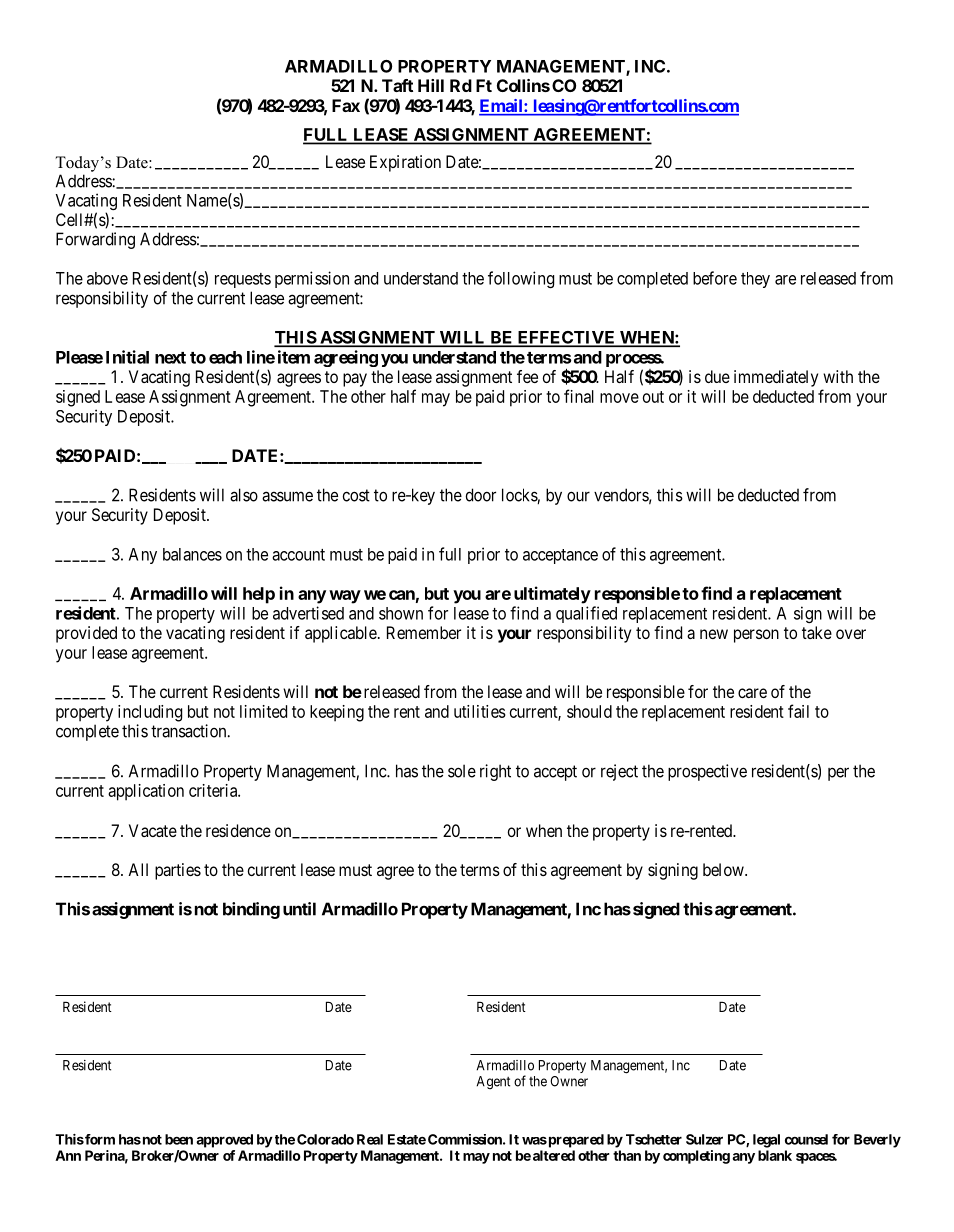 This page has height=1232, width=954. I want to click on next, so click(170, 358).
